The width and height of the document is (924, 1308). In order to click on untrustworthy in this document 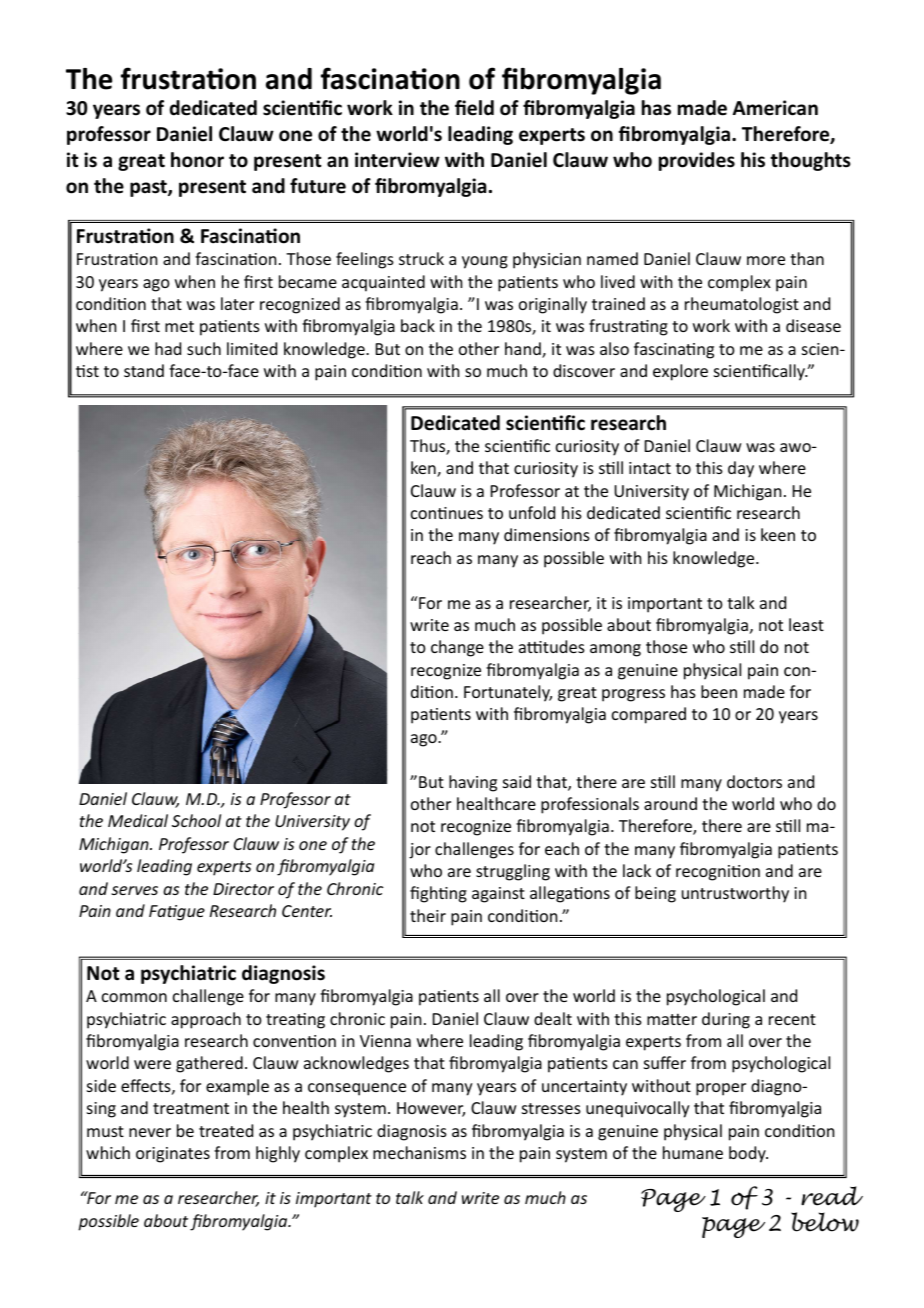, I will do `click(735, 894)`.
